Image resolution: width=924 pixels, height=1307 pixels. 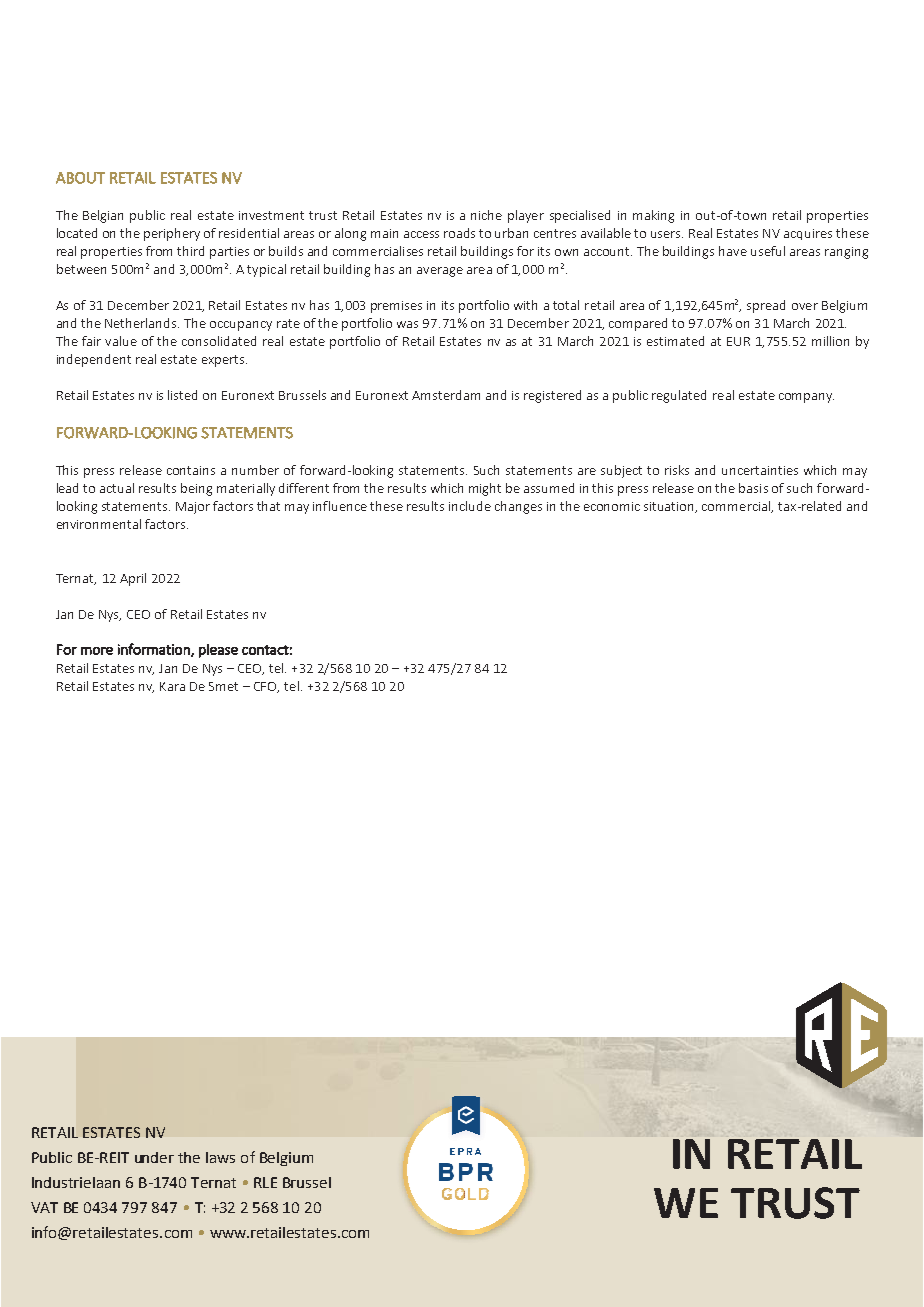 What do you see at coordinates (99, 524) in the screenshot?
I see `environmental` at bounding box center [99, 524].
